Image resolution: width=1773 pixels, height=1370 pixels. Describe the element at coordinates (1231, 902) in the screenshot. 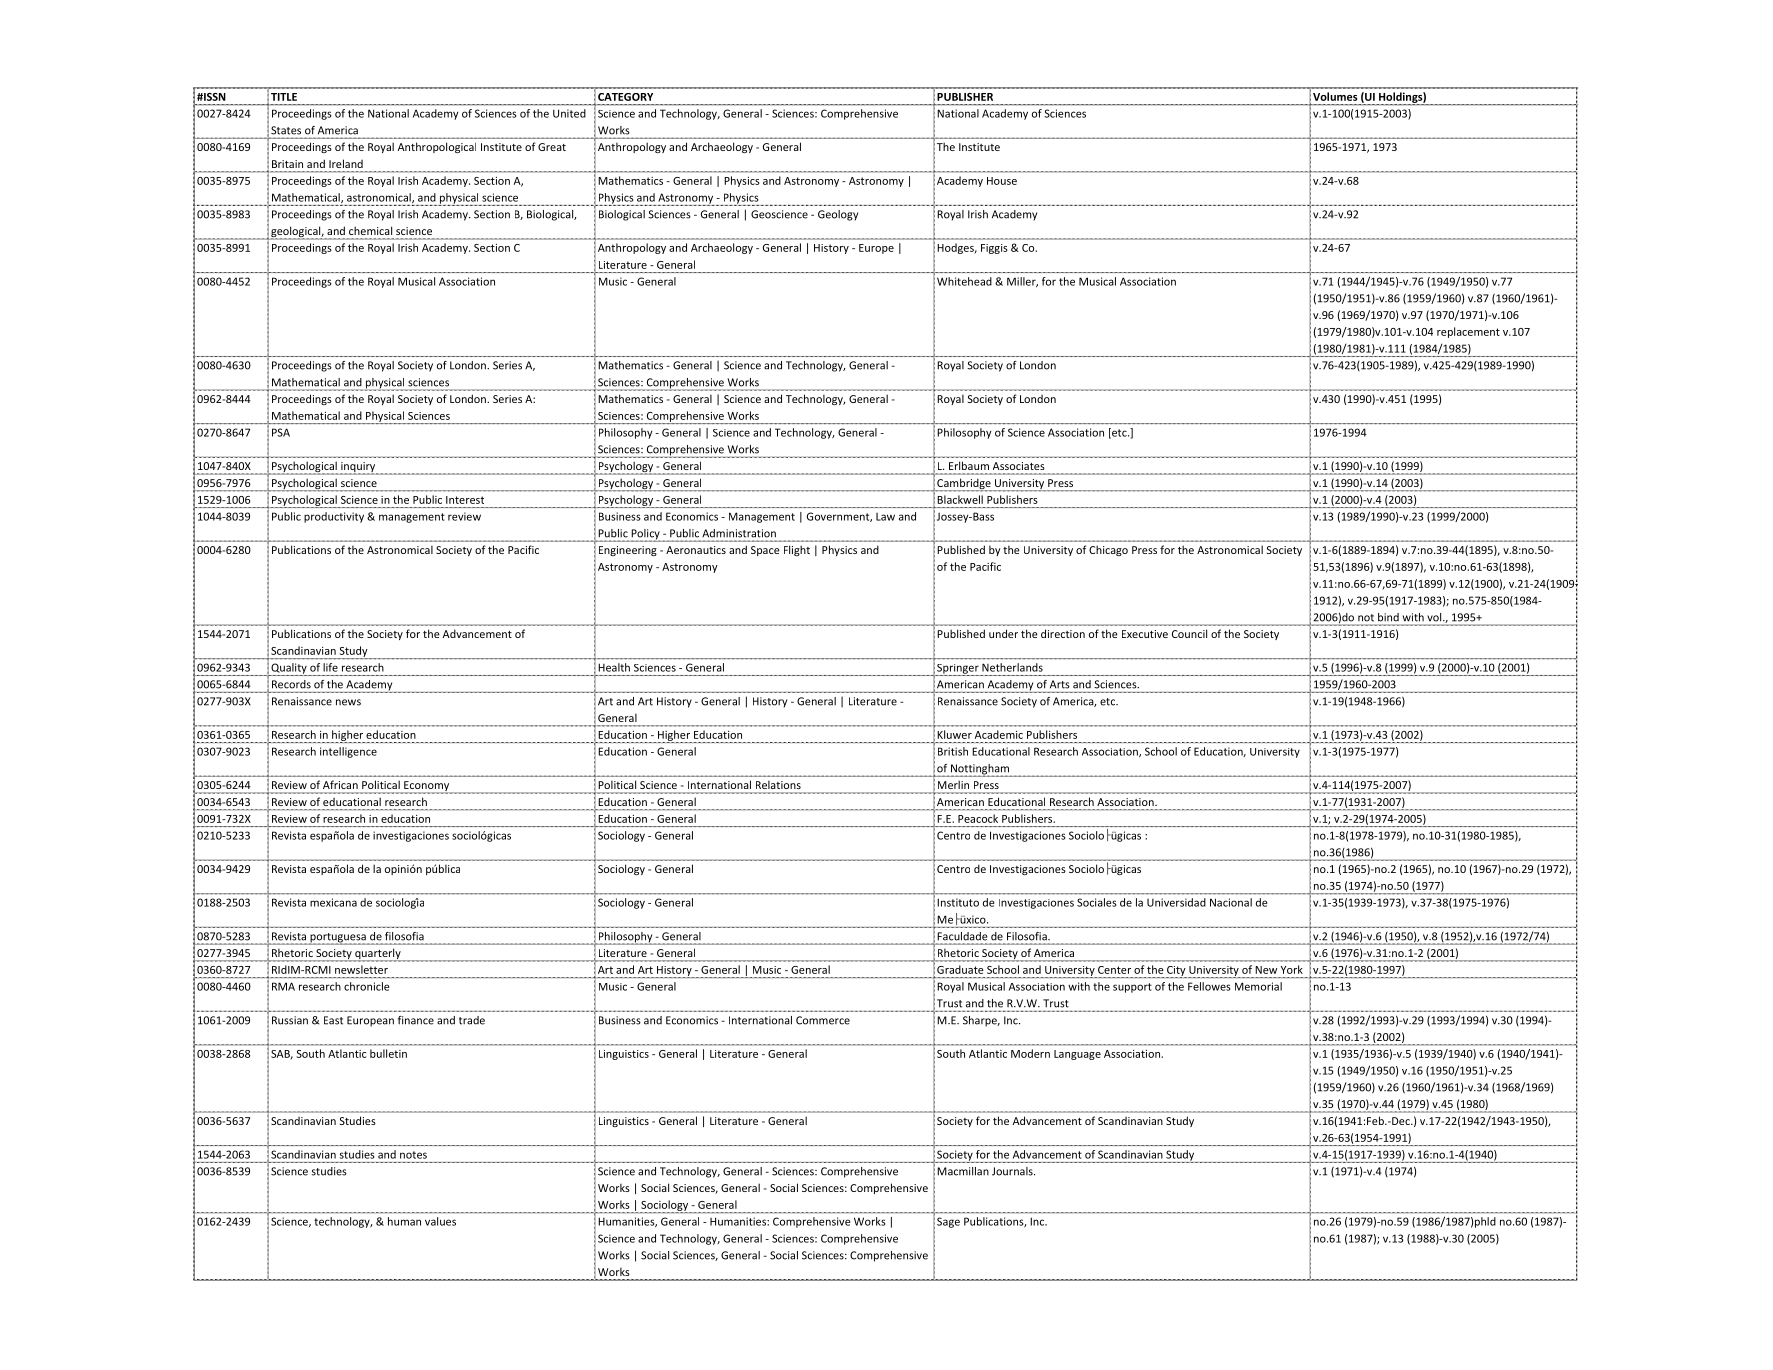

I see `Nacional` at that location.
